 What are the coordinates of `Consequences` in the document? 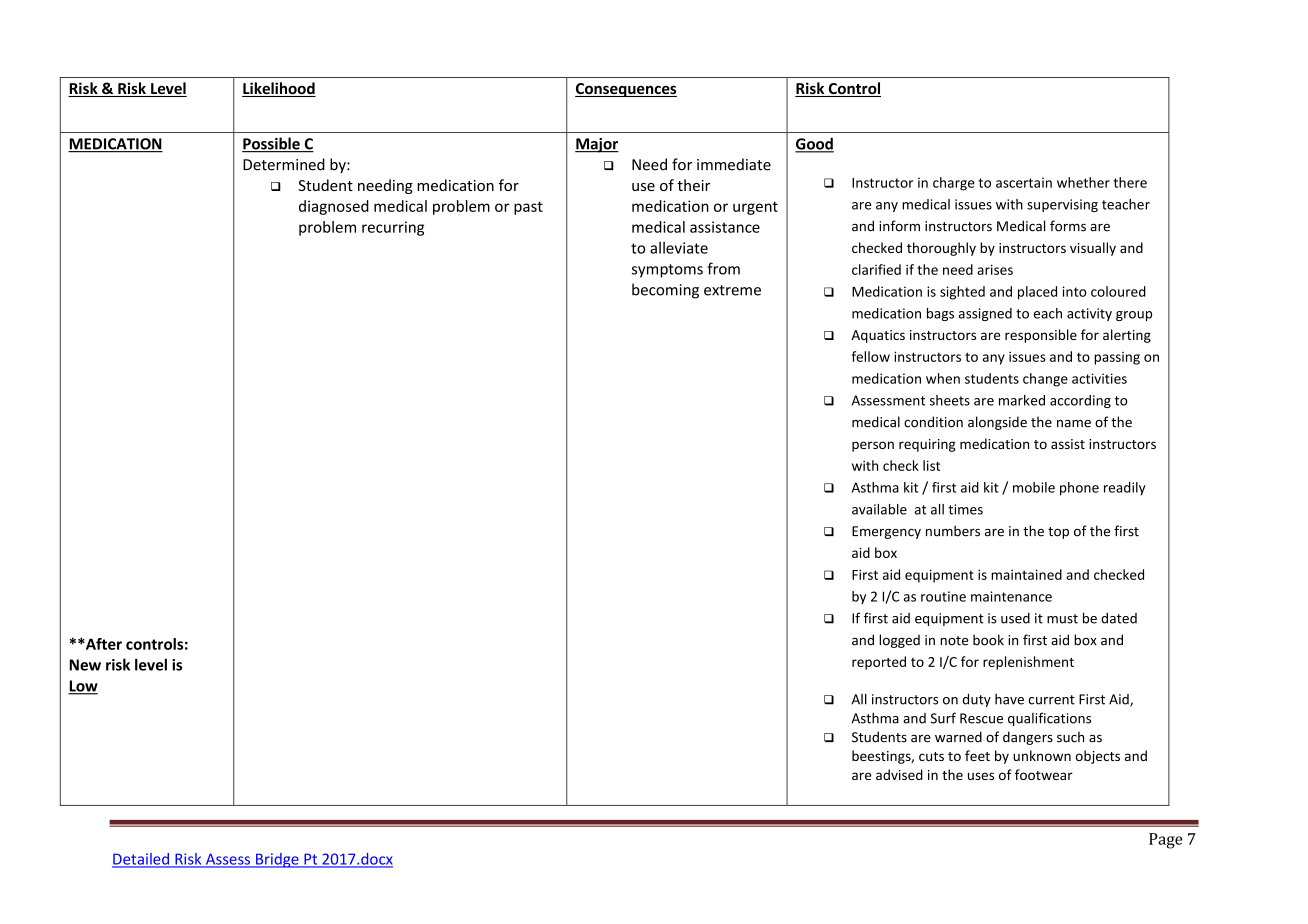 It's located at (626, 90).
